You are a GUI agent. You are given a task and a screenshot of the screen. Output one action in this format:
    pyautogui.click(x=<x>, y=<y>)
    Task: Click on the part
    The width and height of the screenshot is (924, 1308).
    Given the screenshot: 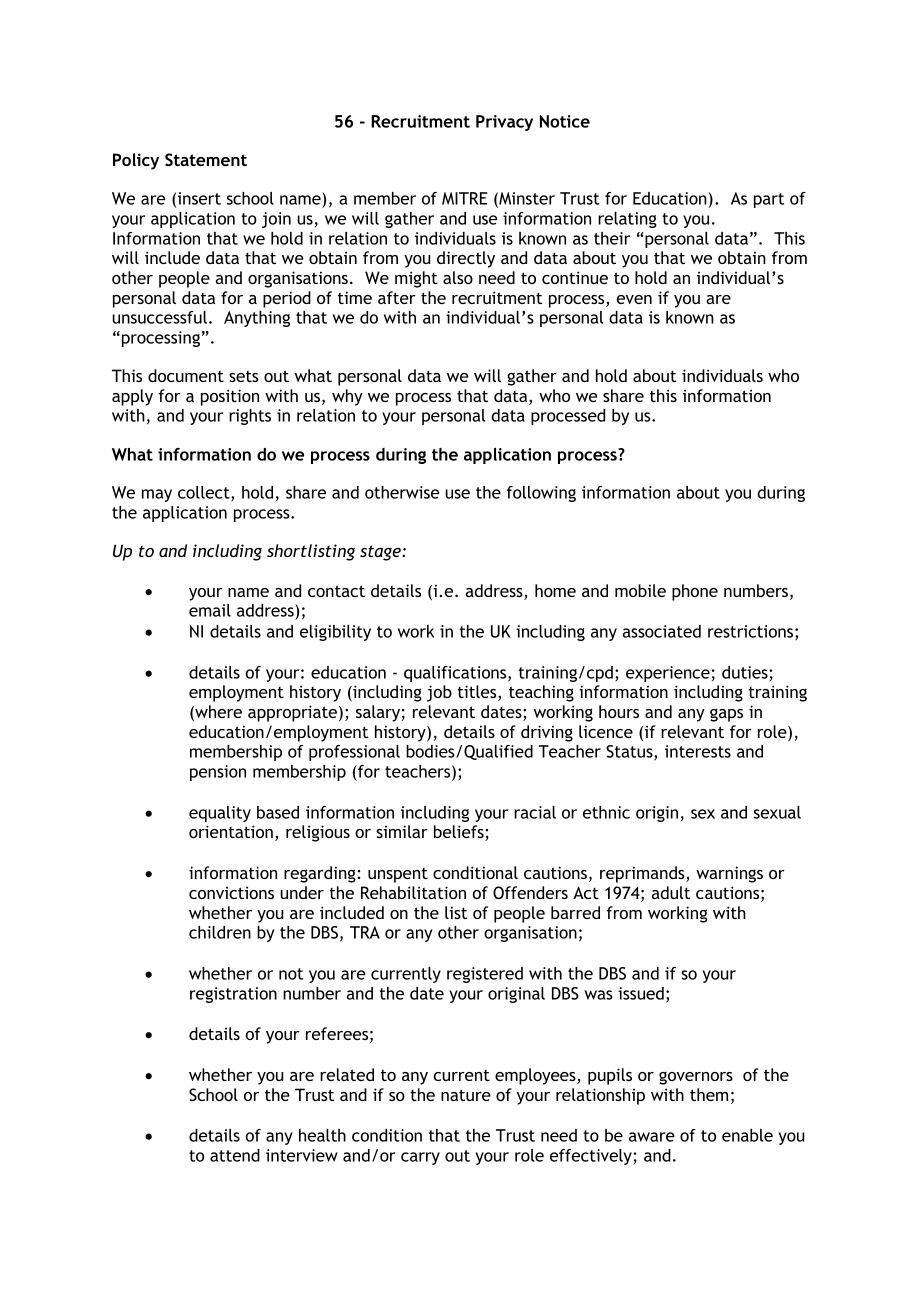 What is the action you would take?
    pyautogui.click(x=769, y=200)
